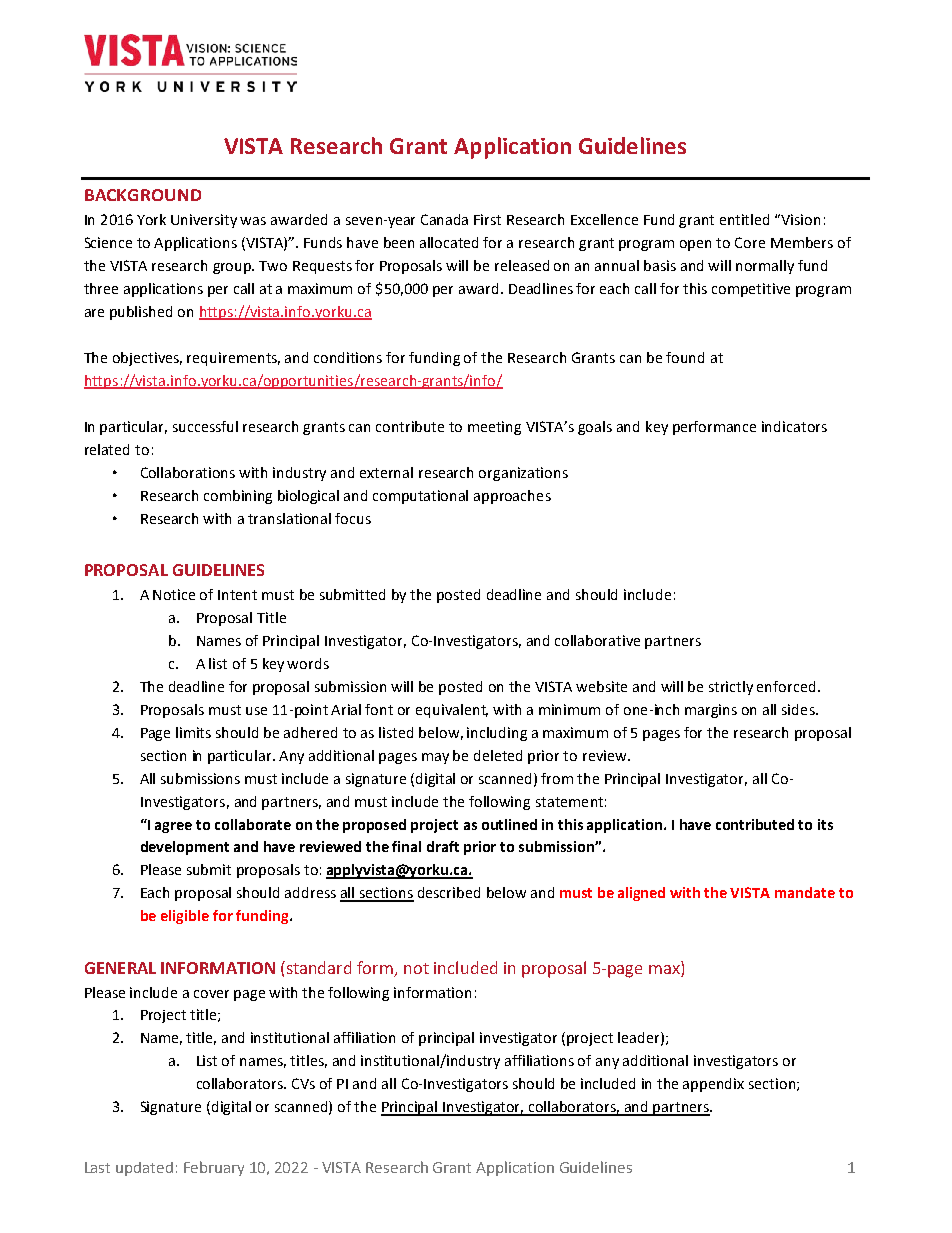  Describe the element at coordinates (794, 426) in the screenshot. I see `indicators` at that location.
